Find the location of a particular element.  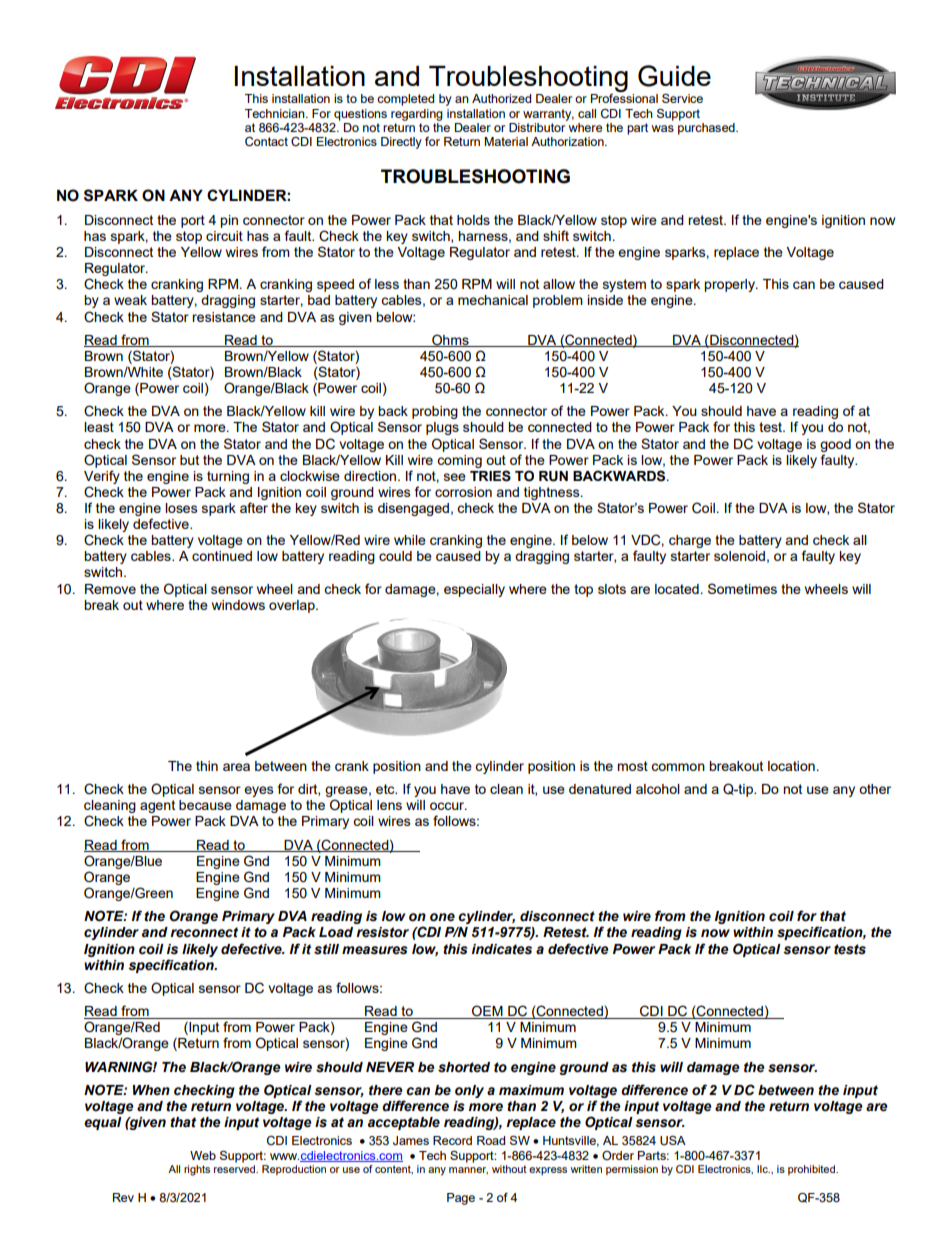

Authorized is located at coordinates (501, 98).
